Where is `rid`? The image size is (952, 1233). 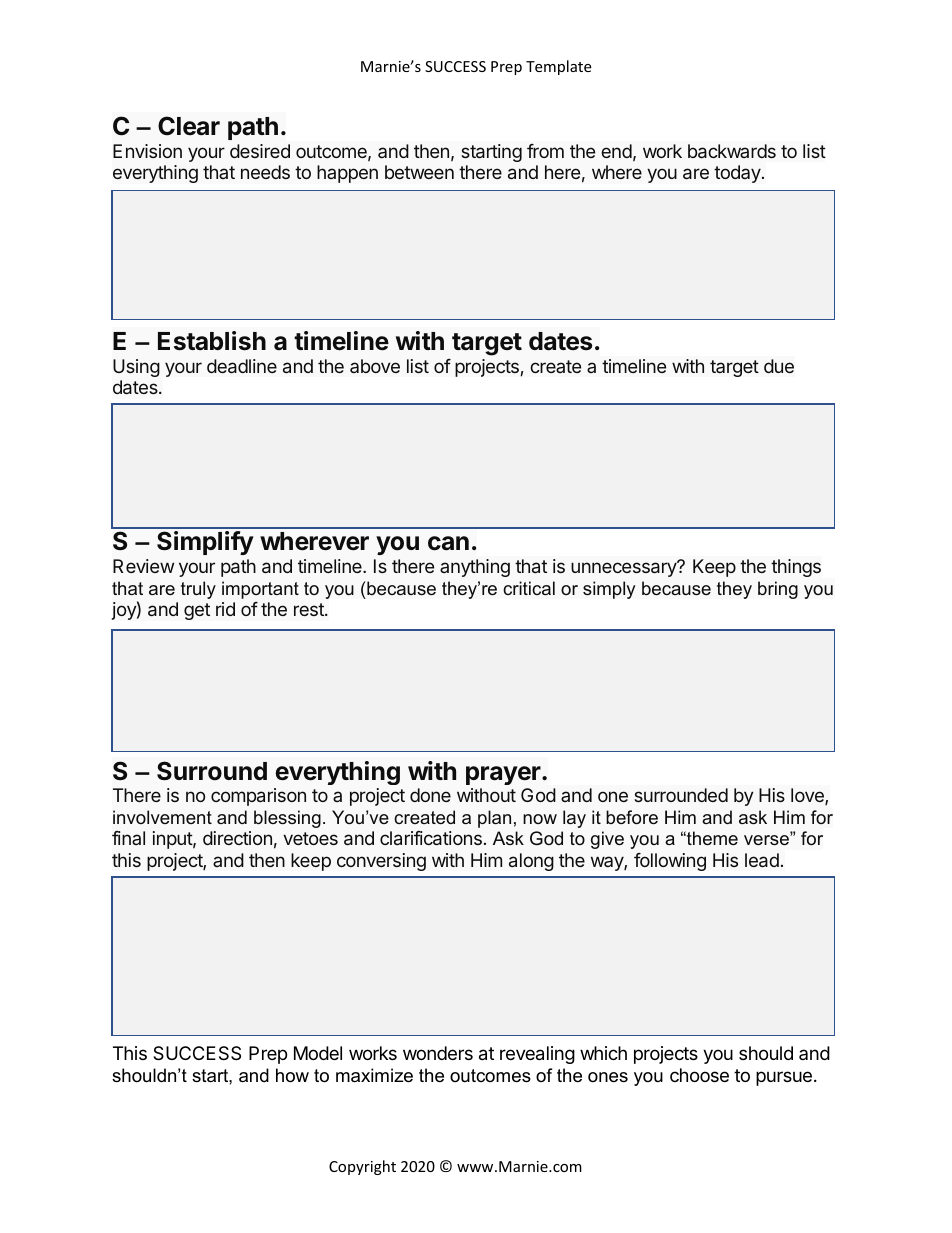 rid is located at coordinates (225, 609).
